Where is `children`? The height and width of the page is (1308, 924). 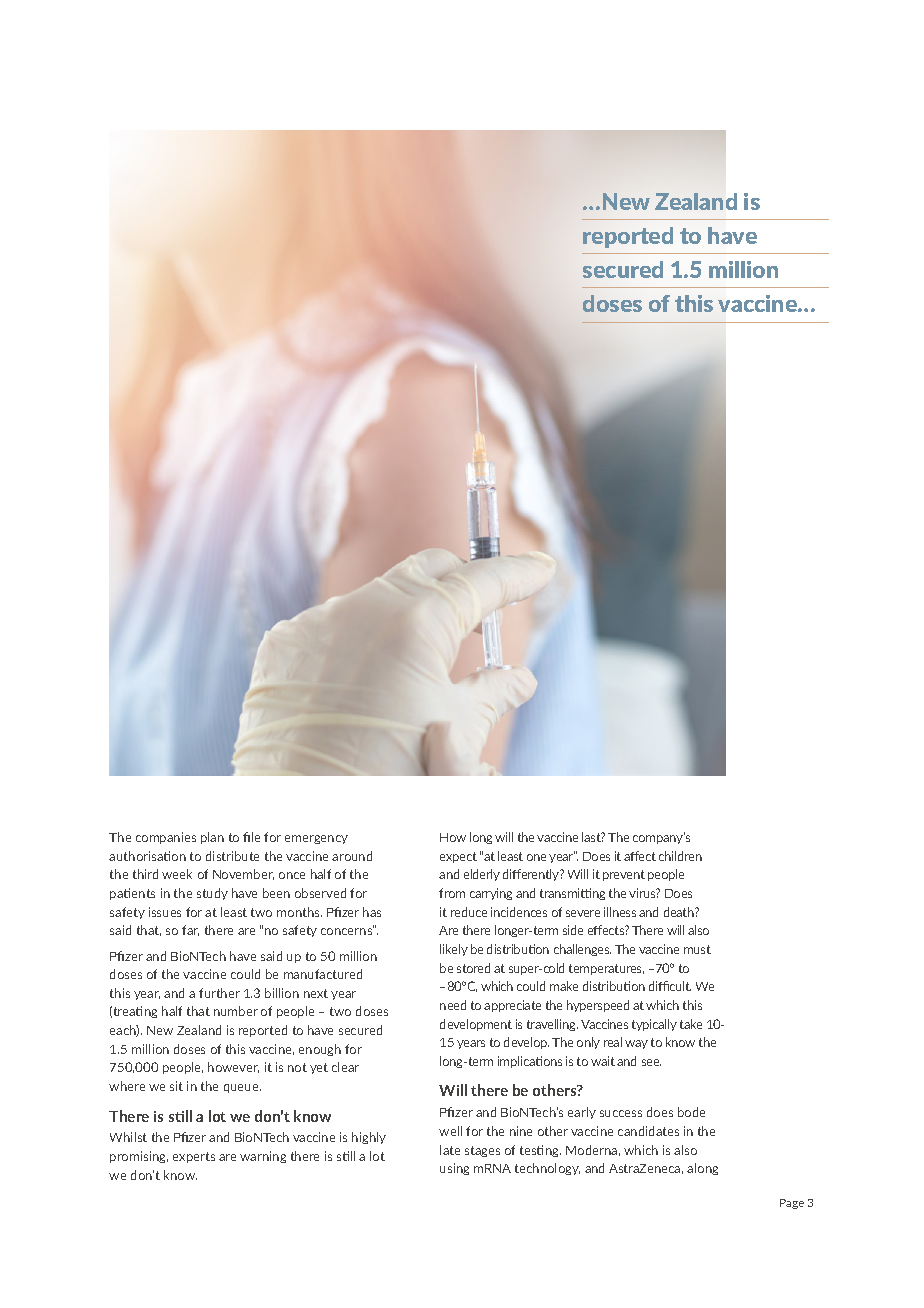 children is located at coordinates (680, 856).
